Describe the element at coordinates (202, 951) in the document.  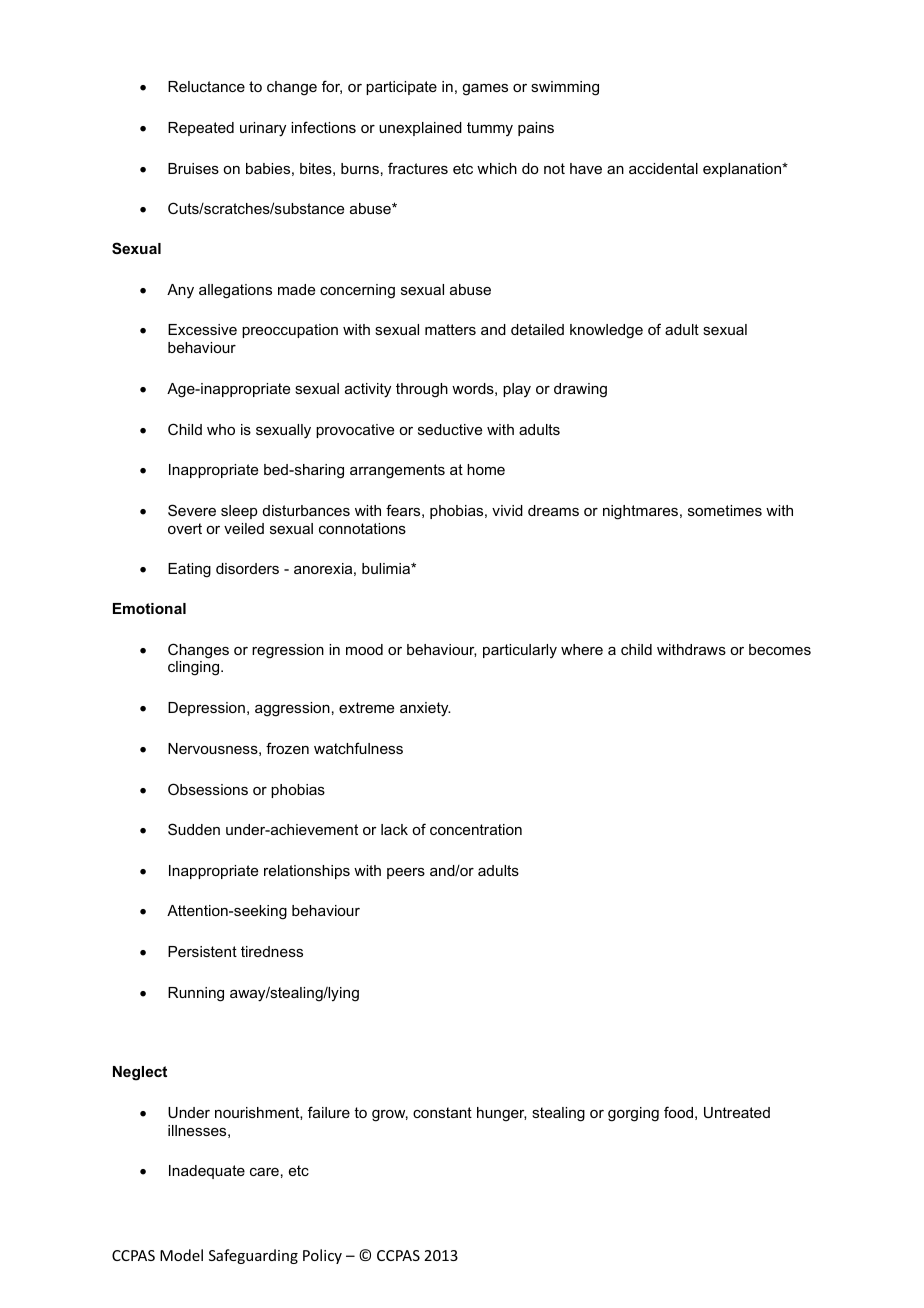
I see `Persistent` at that location.
